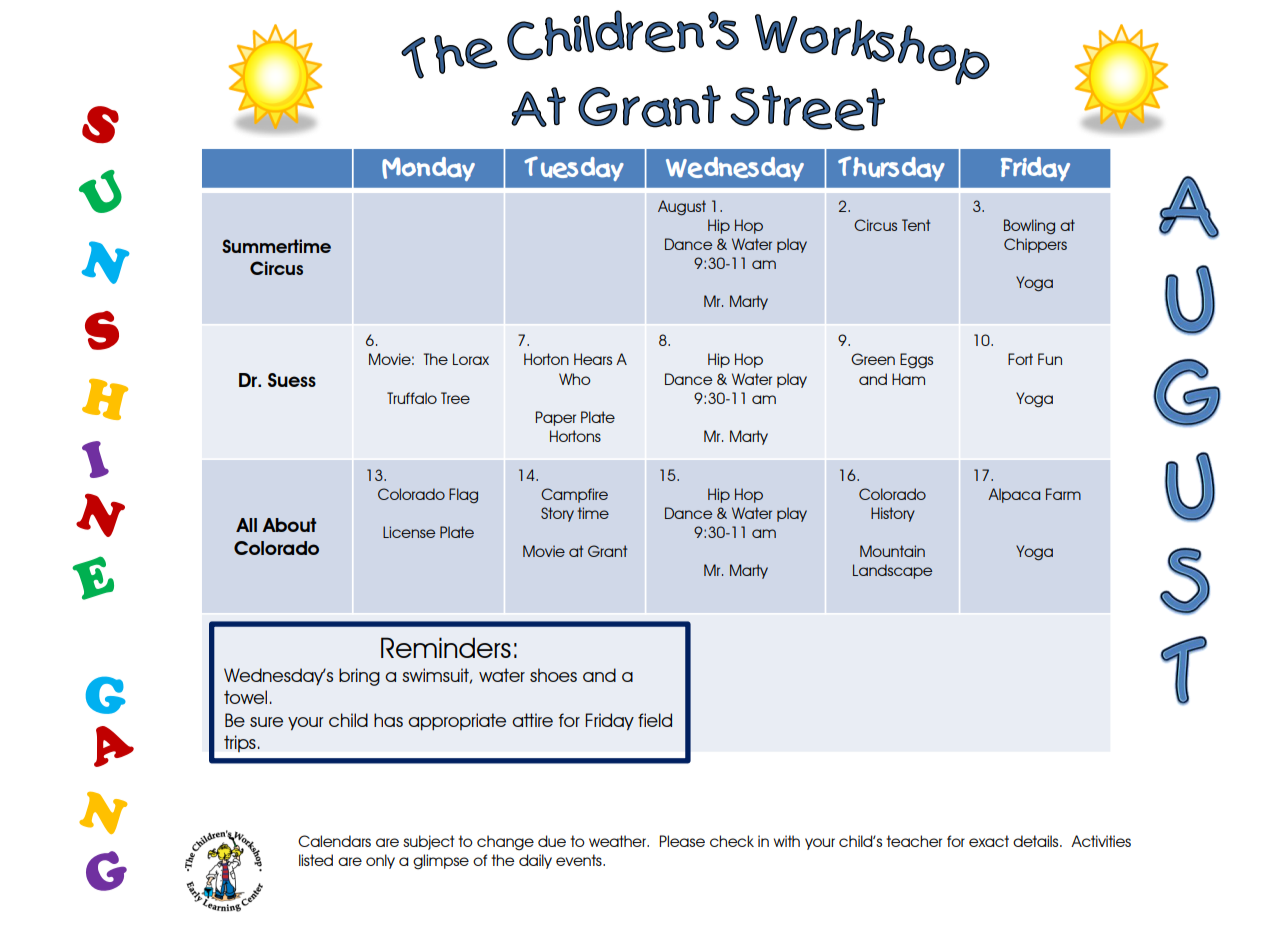 The height and width of the image is (952, 1270). Describe the element at coordinates (682, 207) in the image. I see `August` at that location.
